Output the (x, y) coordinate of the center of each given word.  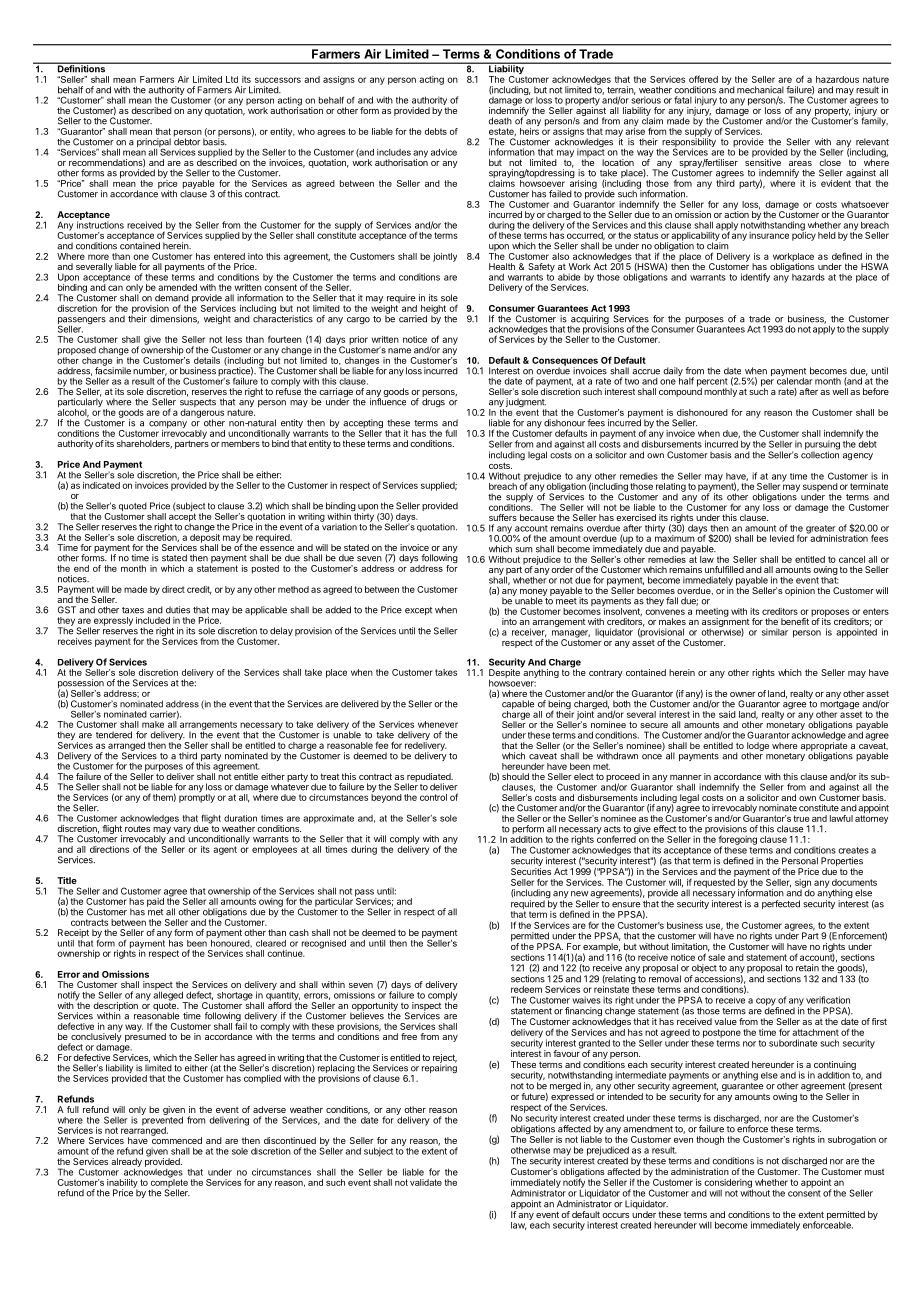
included (153, 620)
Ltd (232, 79)
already (126, 1163)
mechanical (760, 90)
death (500, 121)
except (418, 611)
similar (775, 632)
